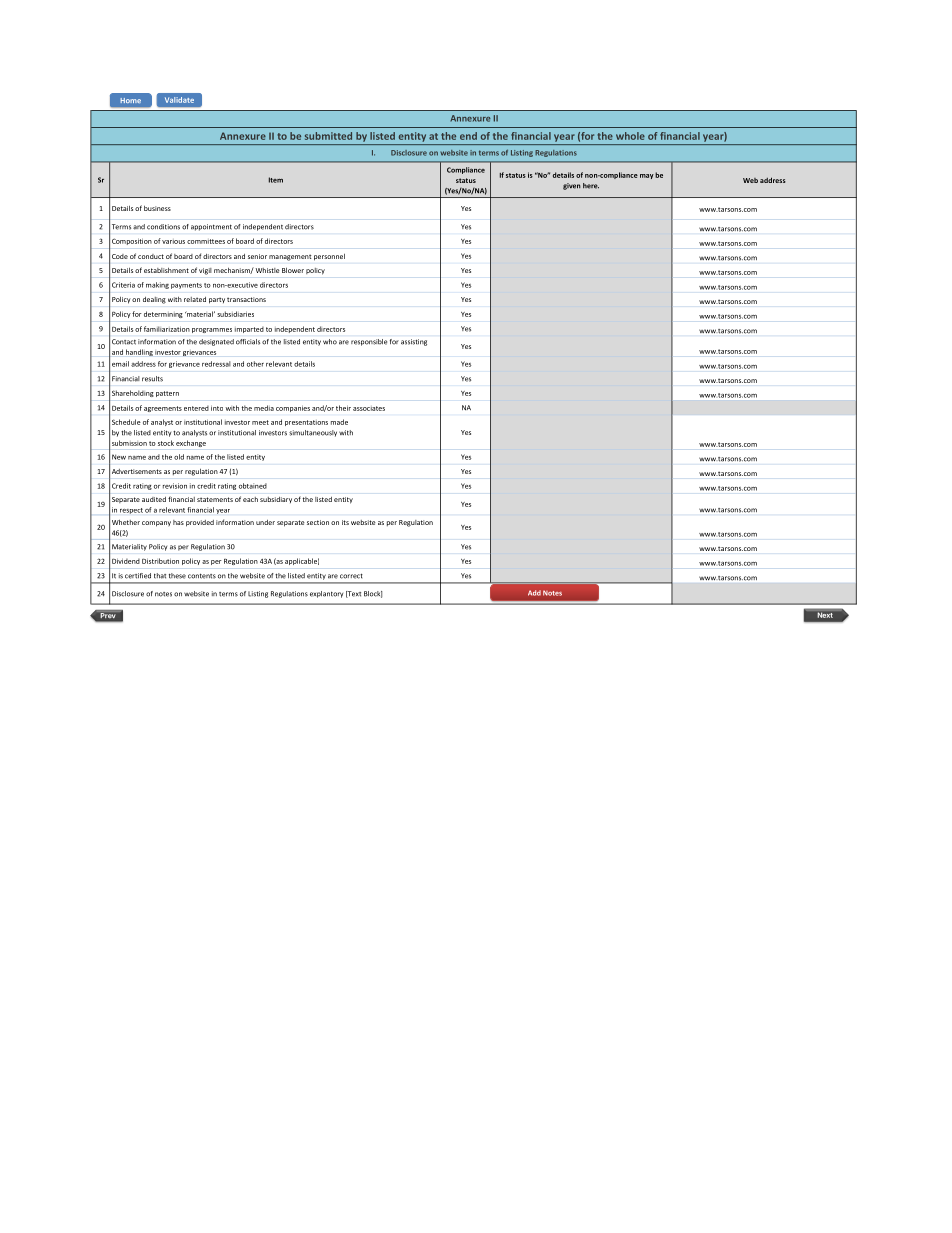 This image has height=1233, width=952. Describe the element at coordinates (630, 136) in the image. I see `whole` at that location.
